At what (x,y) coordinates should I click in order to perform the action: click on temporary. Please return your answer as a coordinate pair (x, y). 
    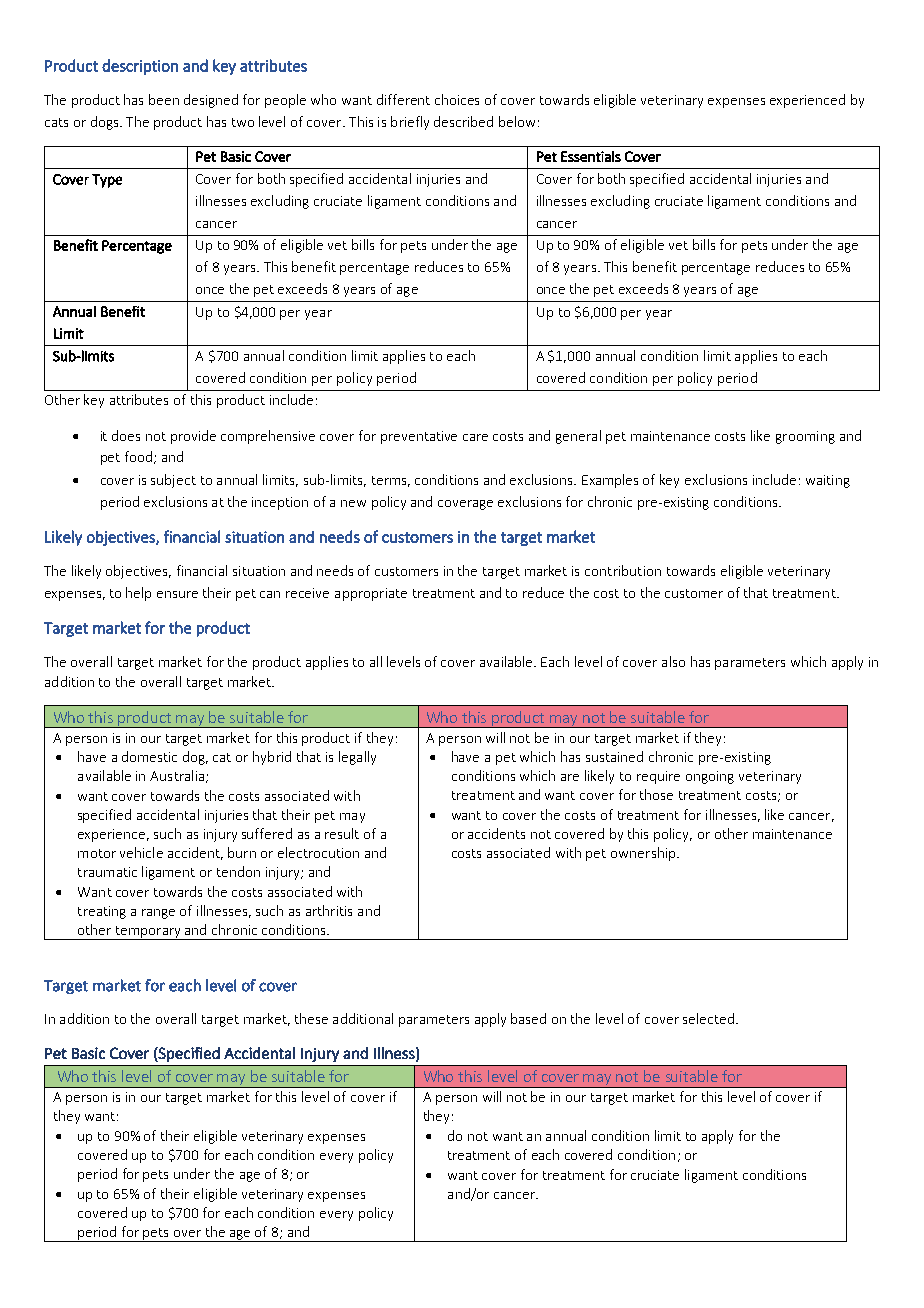
    Looking at the image, I should click on (148, 933).
